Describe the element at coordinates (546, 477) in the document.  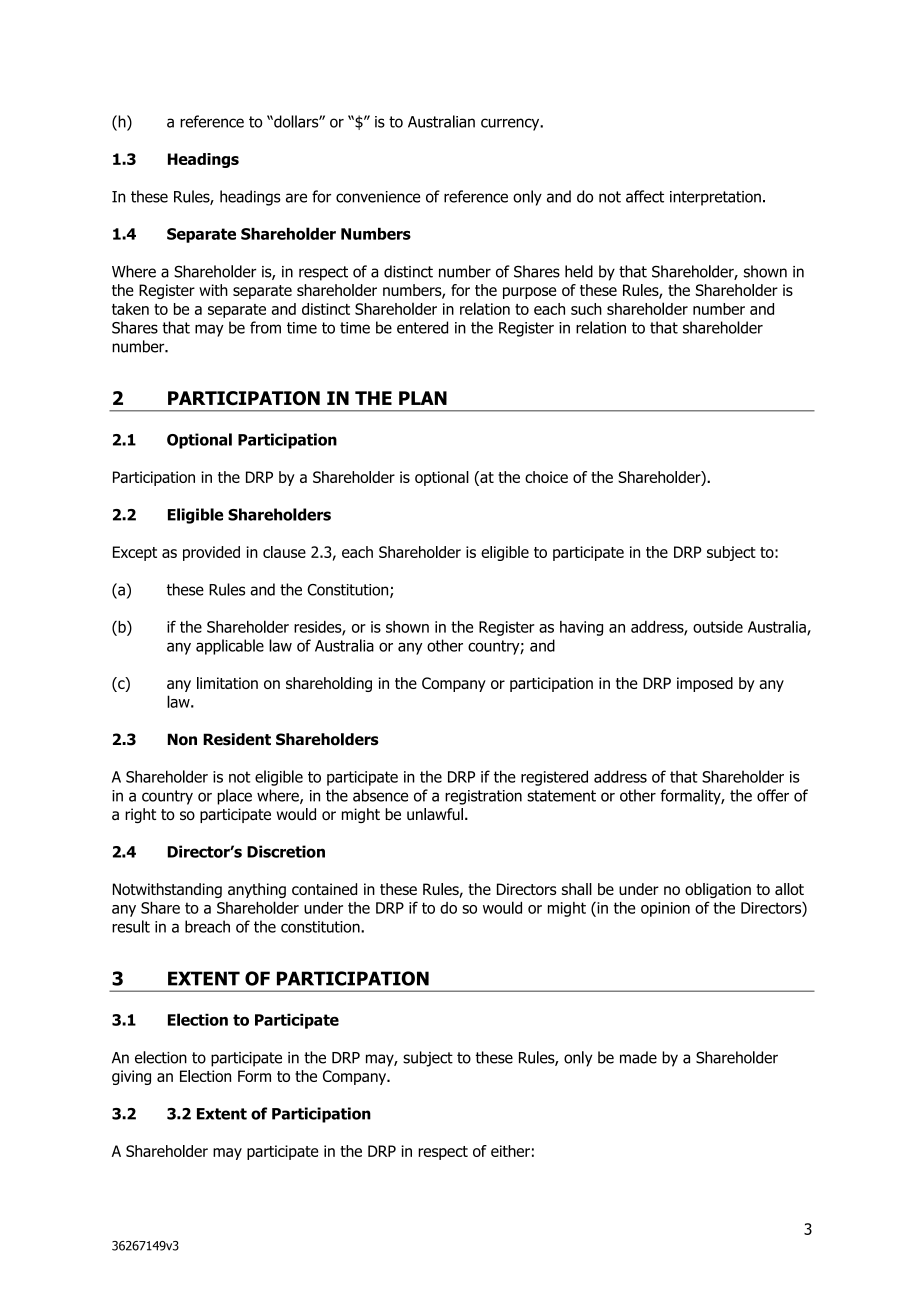
I see `choice` at that location.
